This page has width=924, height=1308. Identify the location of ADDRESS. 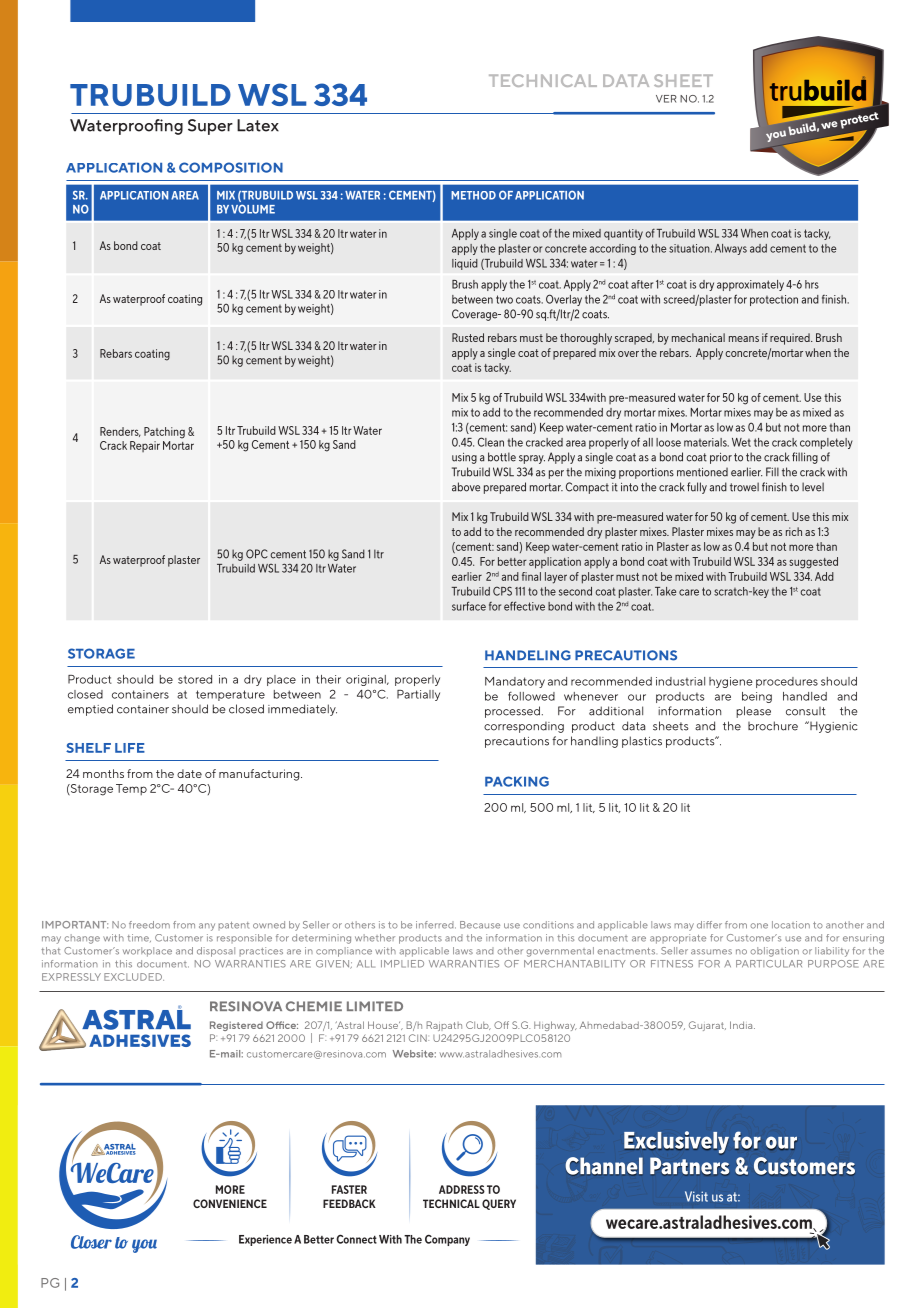
(462, 1189).
